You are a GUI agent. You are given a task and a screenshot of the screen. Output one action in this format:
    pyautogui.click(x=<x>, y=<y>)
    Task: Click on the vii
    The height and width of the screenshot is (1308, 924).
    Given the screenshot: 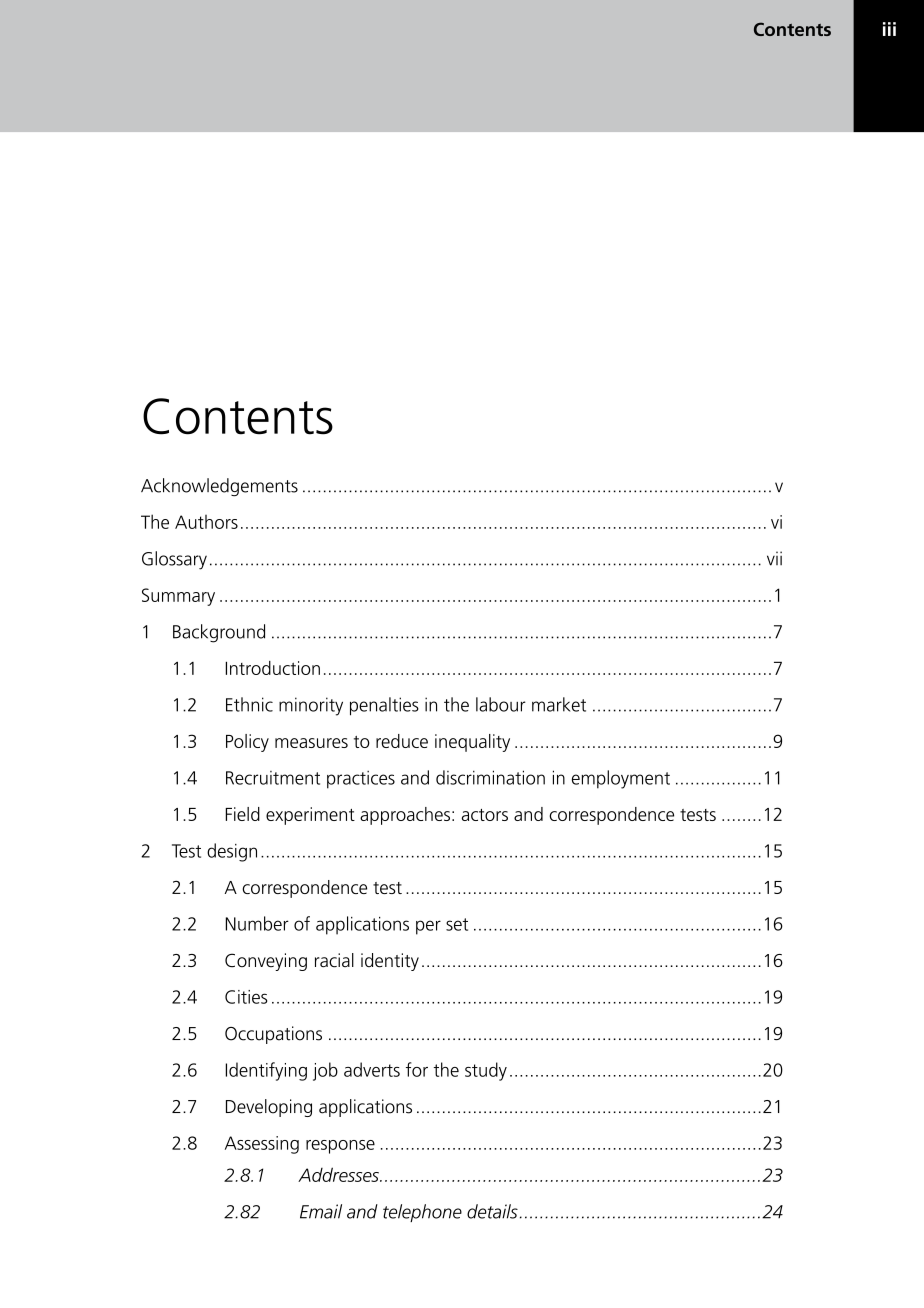 What is the action you would take?
    pyautogui.click(x=774, y=558)
